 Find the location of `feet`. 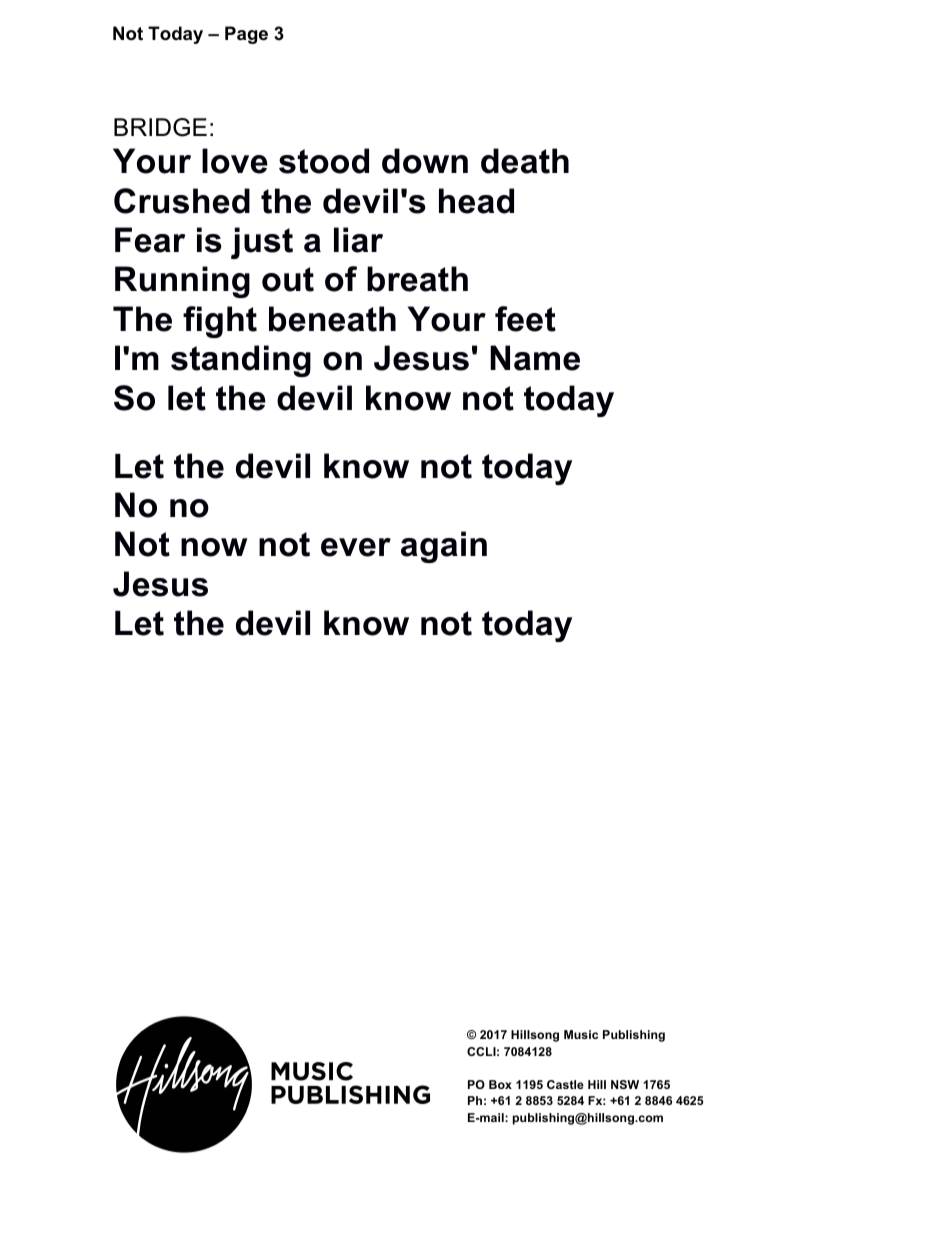

feet is located at coordinates (525, 319).
